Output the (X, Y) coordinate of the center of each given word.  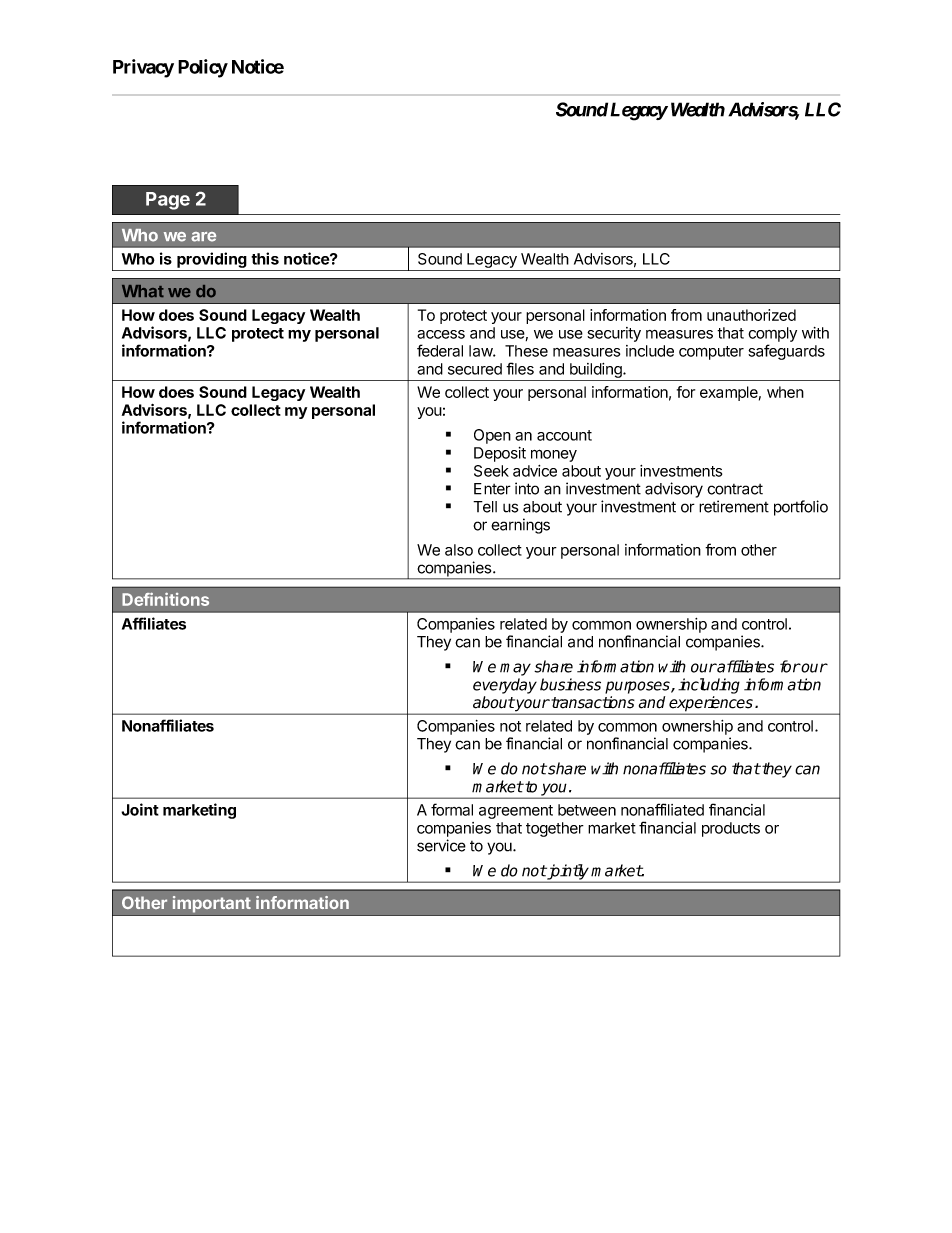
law (481, 351)
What (143, 291)
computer (711, 353)
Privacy (143, 68)
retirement (734, 506)
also (459, 550)
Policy (203, 68)
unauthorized (751, 315)
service (441, 845)
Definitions (165, 599)
